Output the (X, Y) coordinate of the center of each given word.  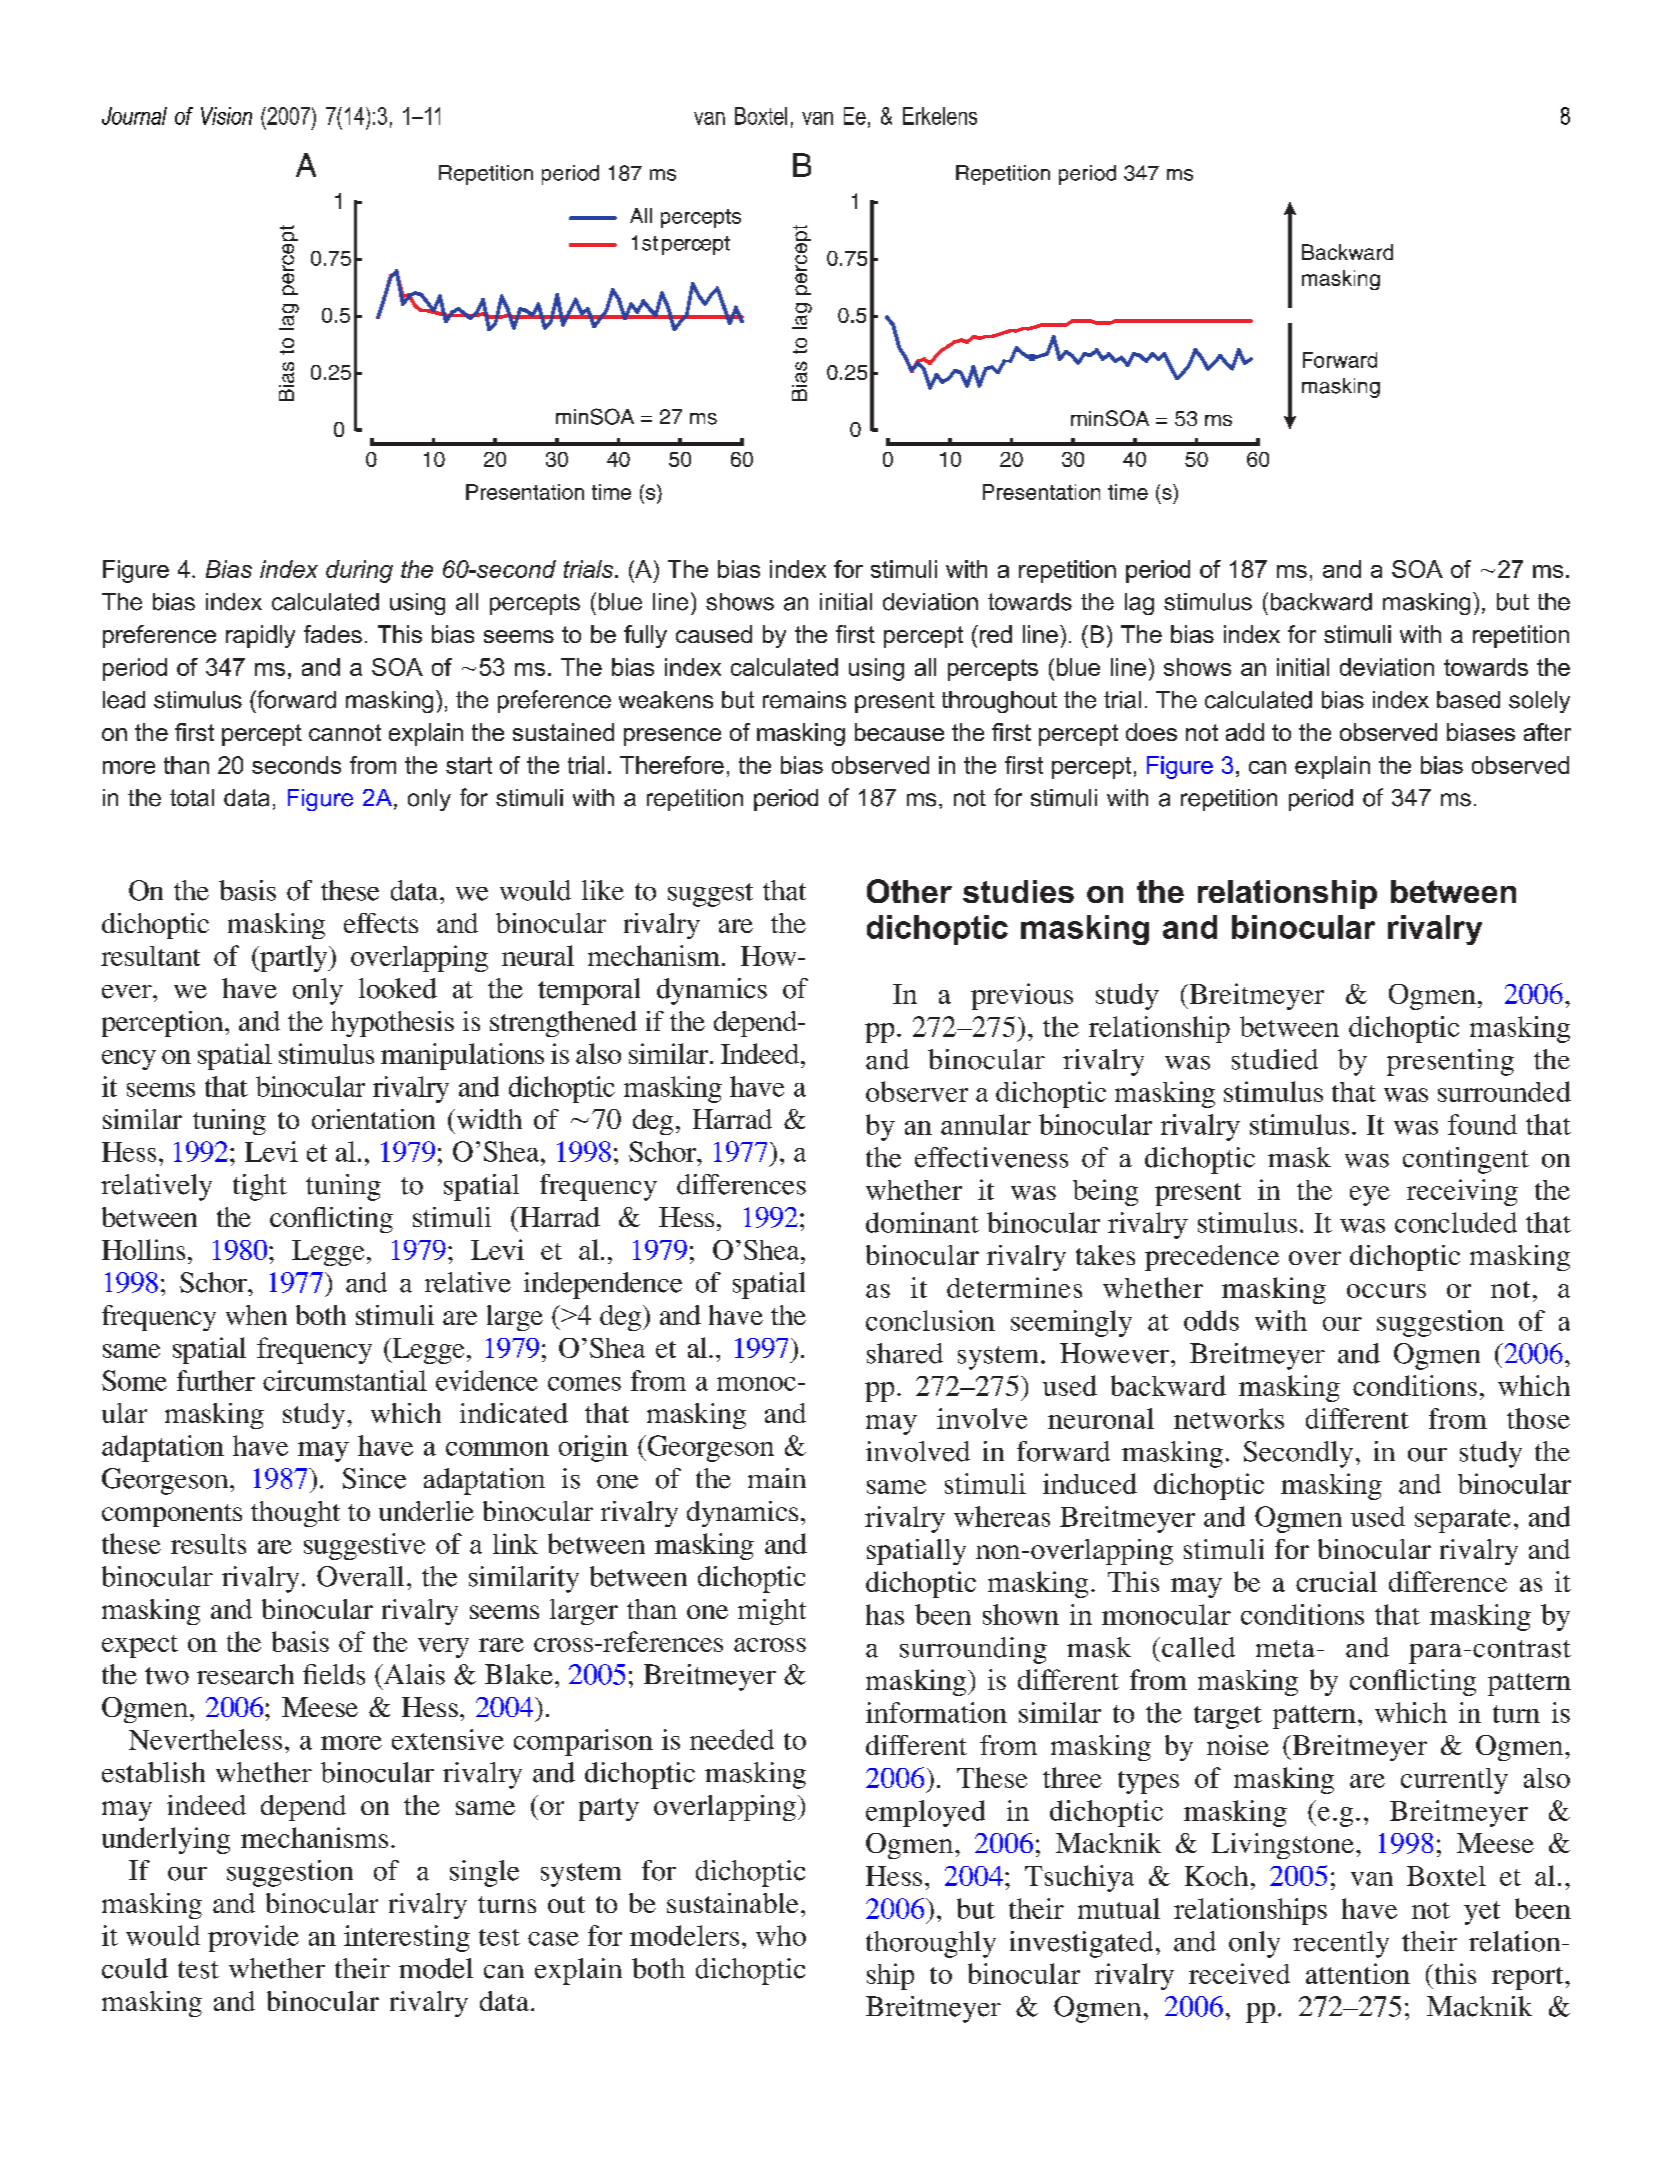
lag (1139, 604)
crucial (1336, 1581)
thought (295, 1514)
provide (253, 1938)
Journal (134, 116)
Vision (226, 116)
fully (645, 636)
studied (1275, 1059)
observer (917, 1091)
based (1468, 700)
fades (333, 634)
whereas (1002, 1516)
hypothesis (392, 1024)
